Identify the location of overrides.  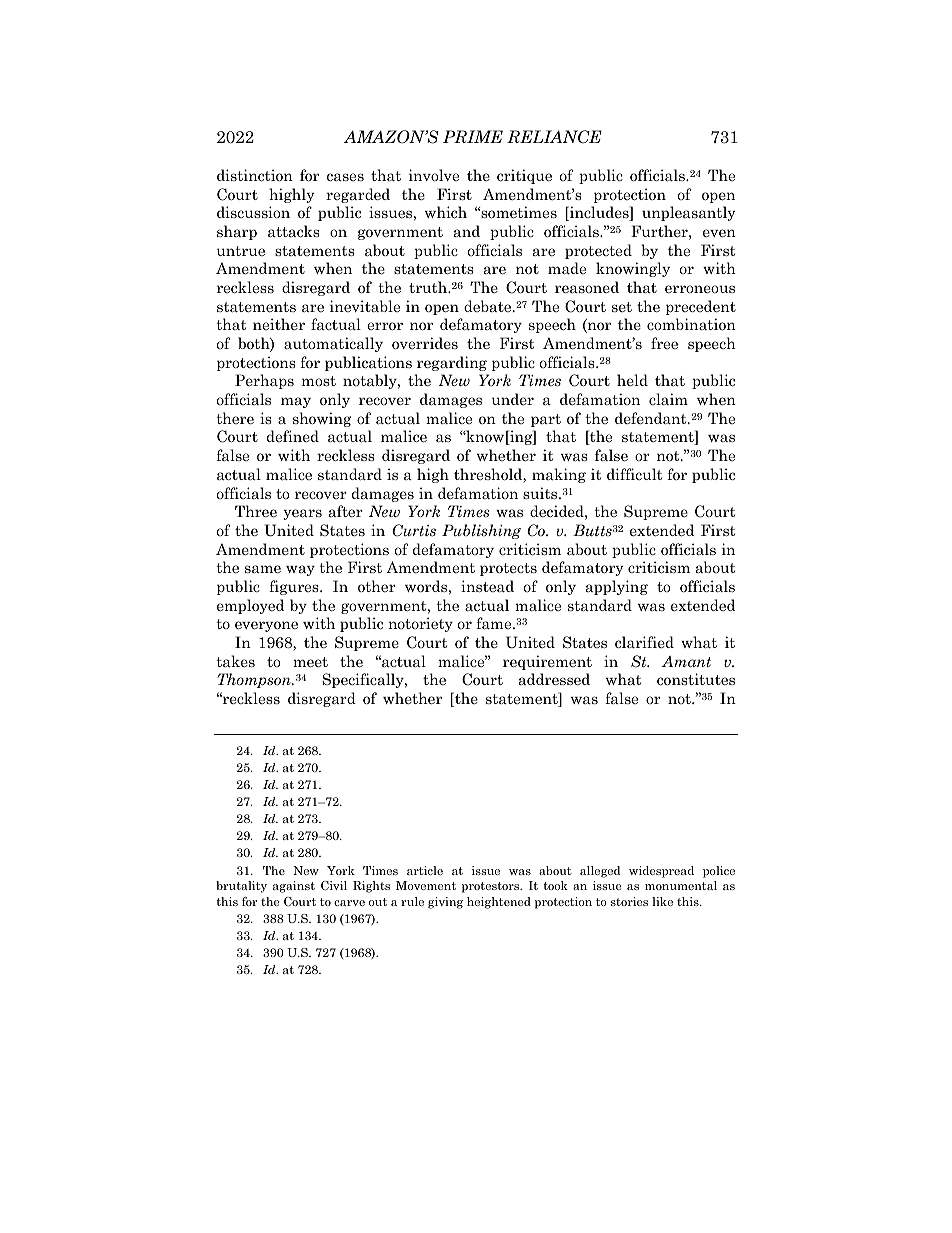
(425, 343).
